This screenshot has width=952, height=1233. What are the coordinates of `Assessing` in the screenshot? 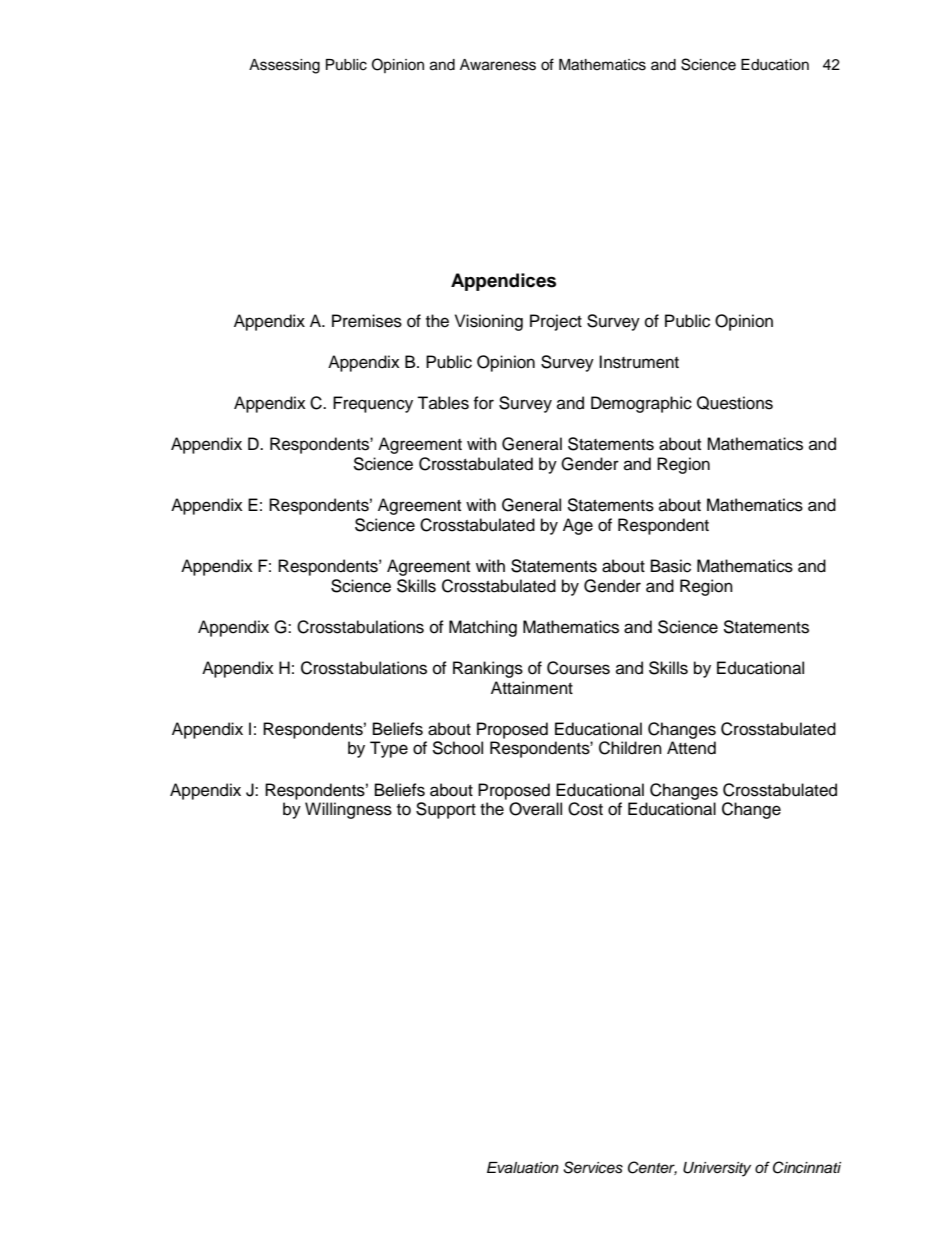 It's located at (284, 66).
